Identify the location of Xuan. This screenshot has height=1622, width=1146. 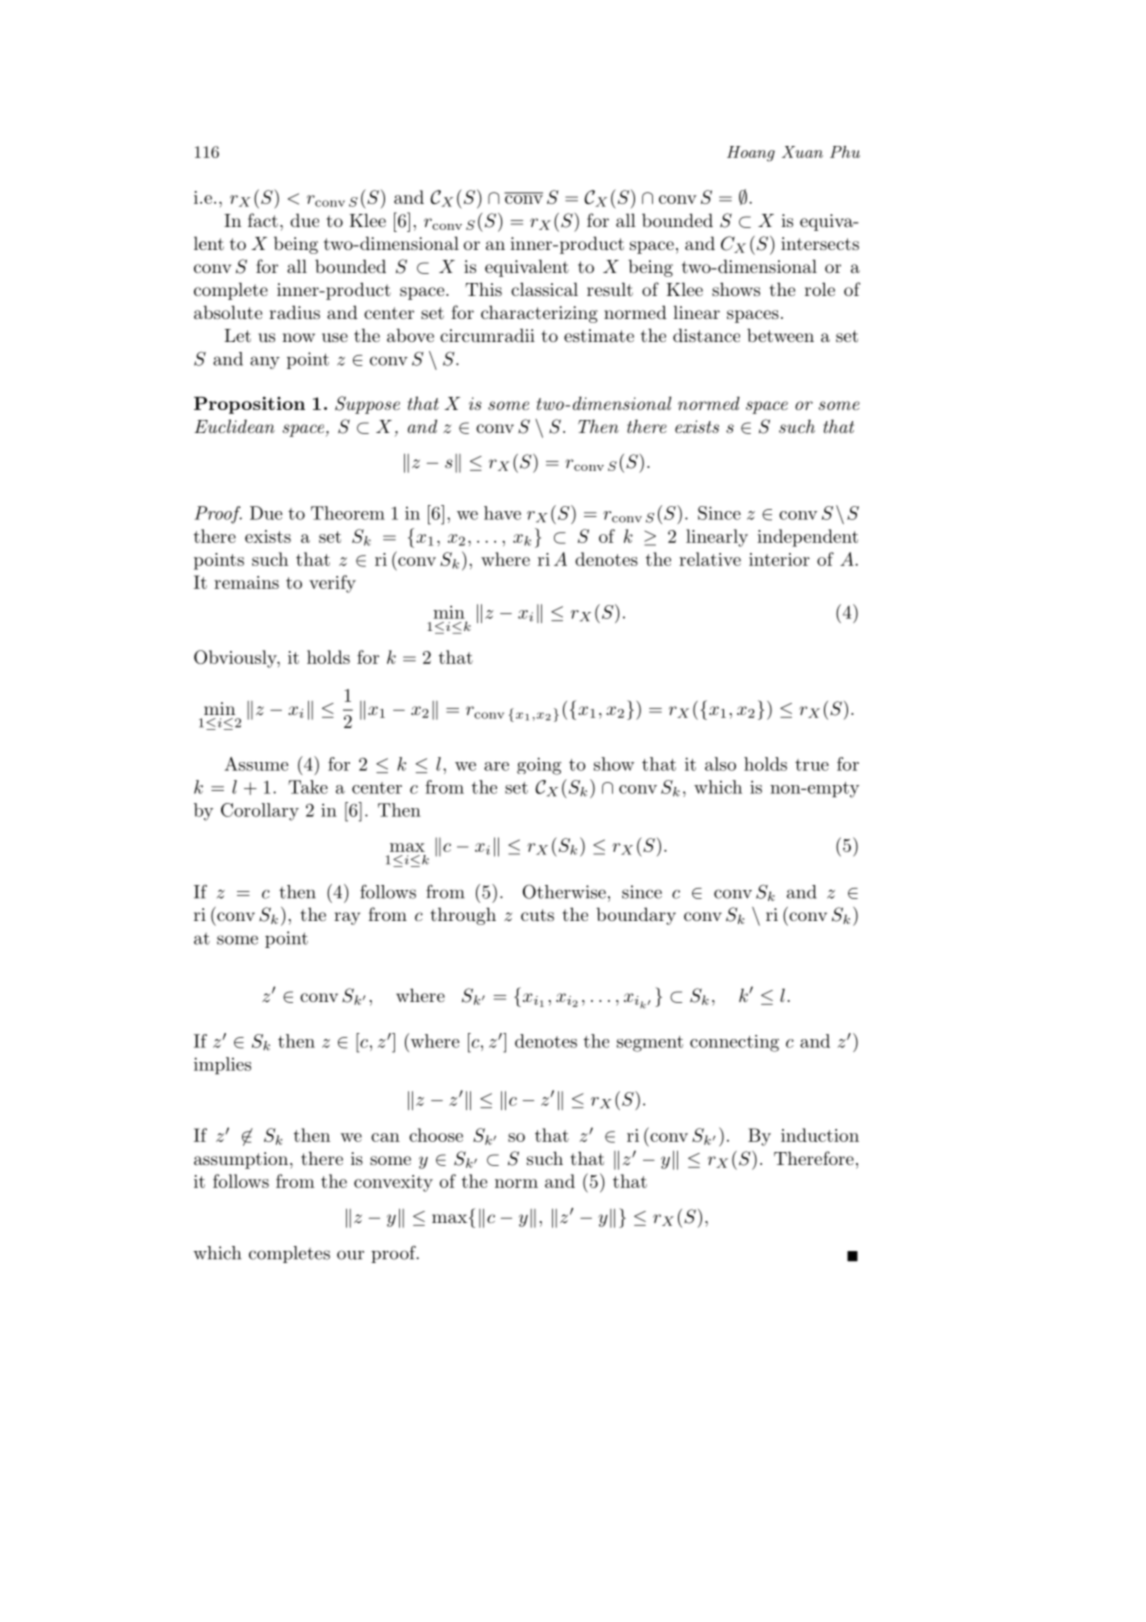
(802, 152).
